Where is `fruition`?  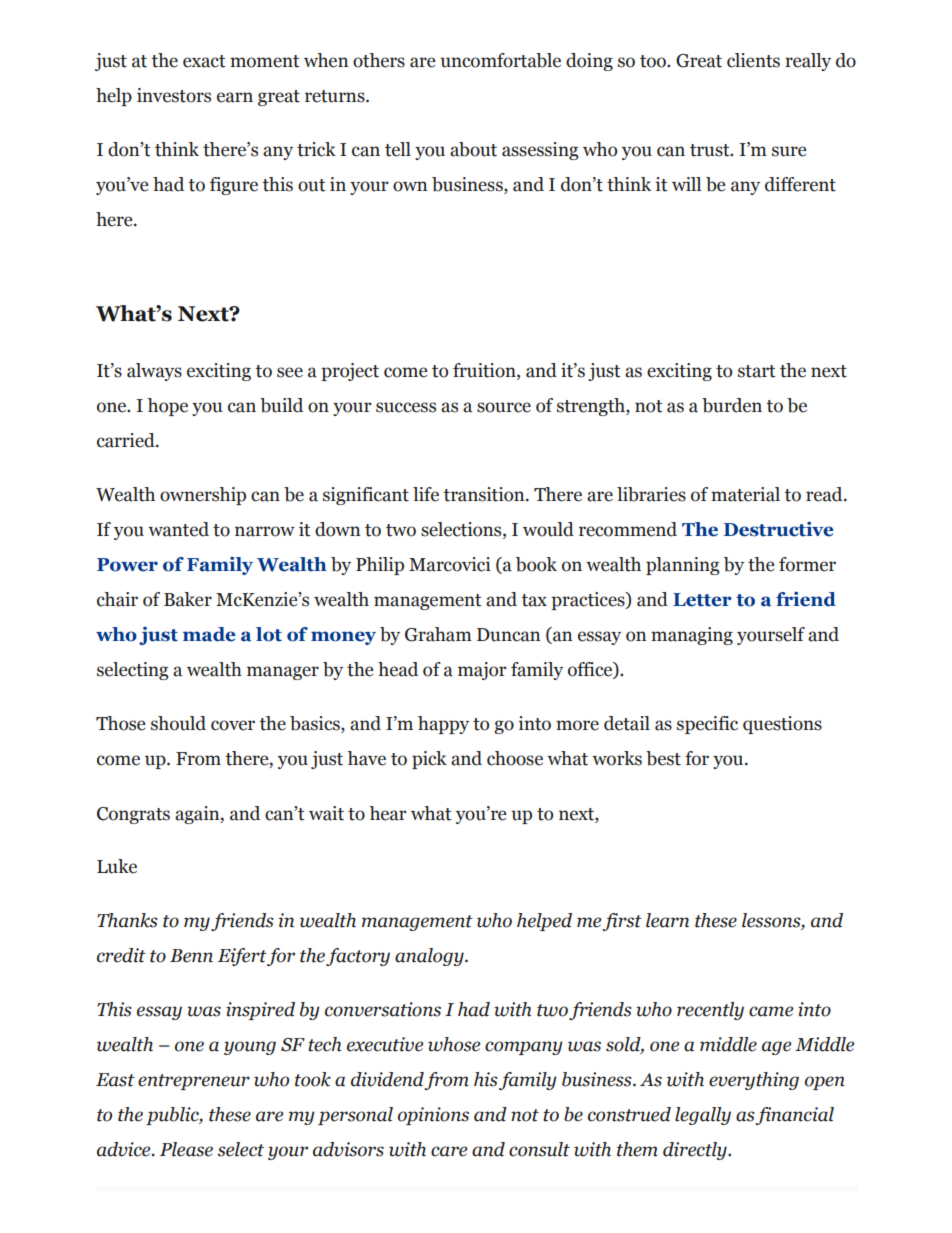 fruition is located at coordinates (485, 370).
